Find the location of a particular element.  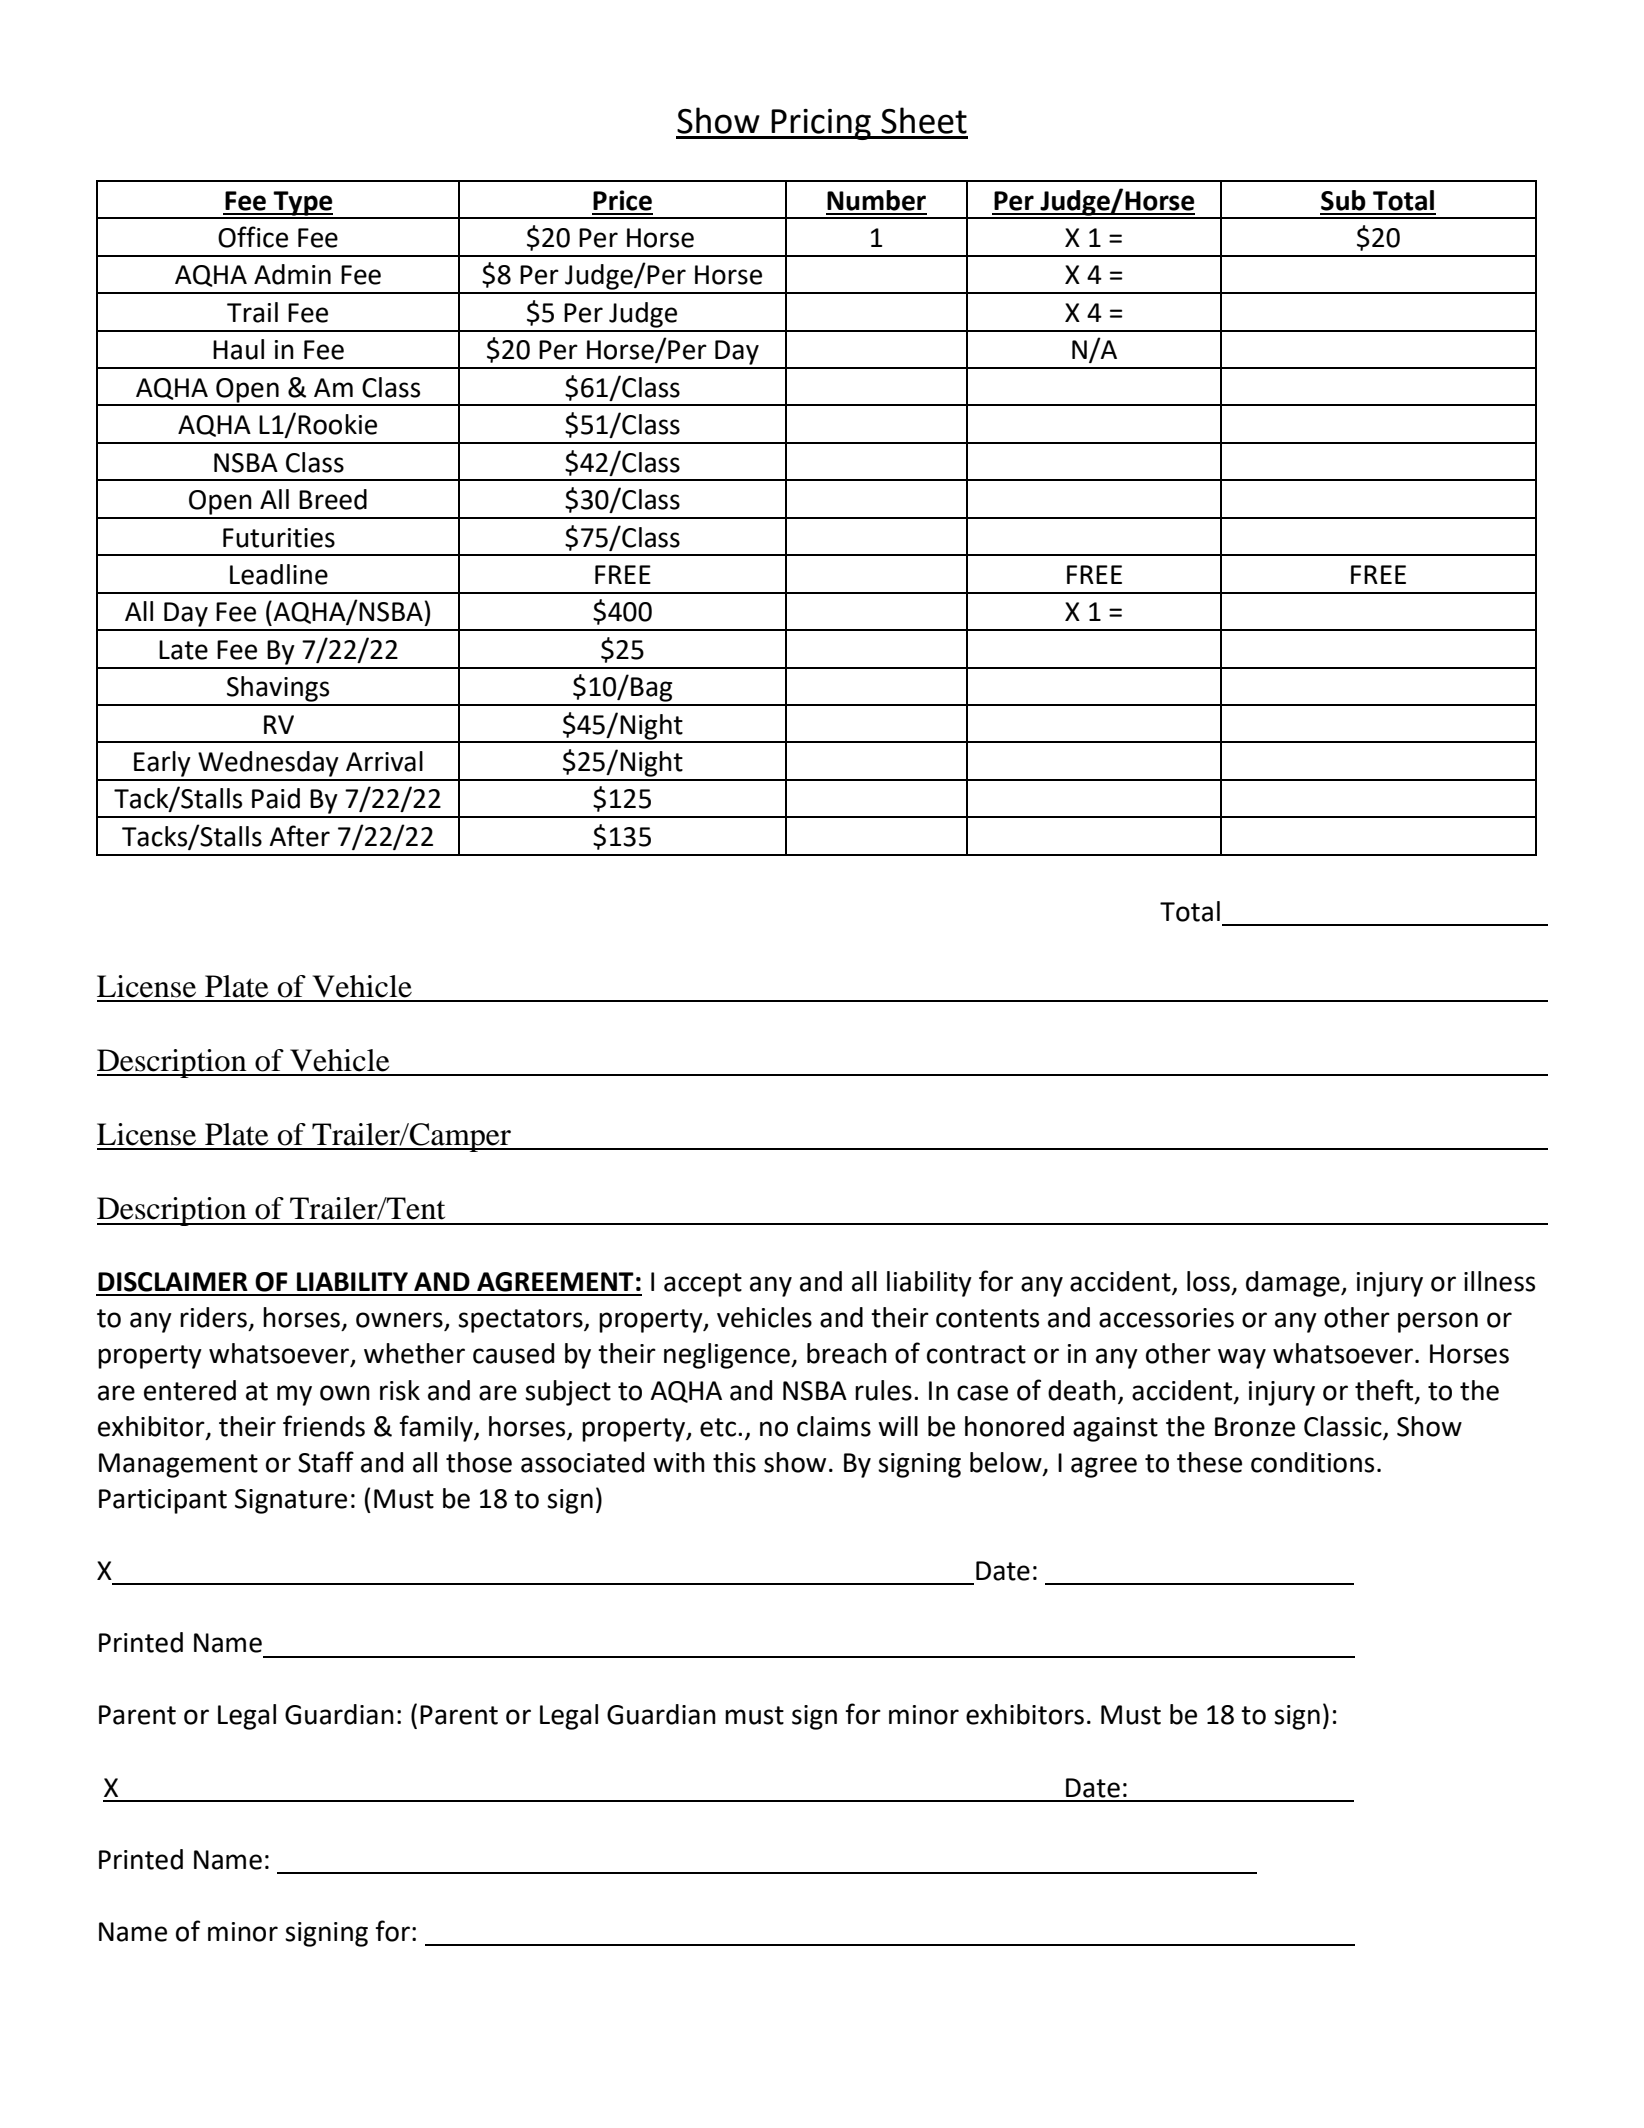

accept is located at coordinates (703, 1285).
